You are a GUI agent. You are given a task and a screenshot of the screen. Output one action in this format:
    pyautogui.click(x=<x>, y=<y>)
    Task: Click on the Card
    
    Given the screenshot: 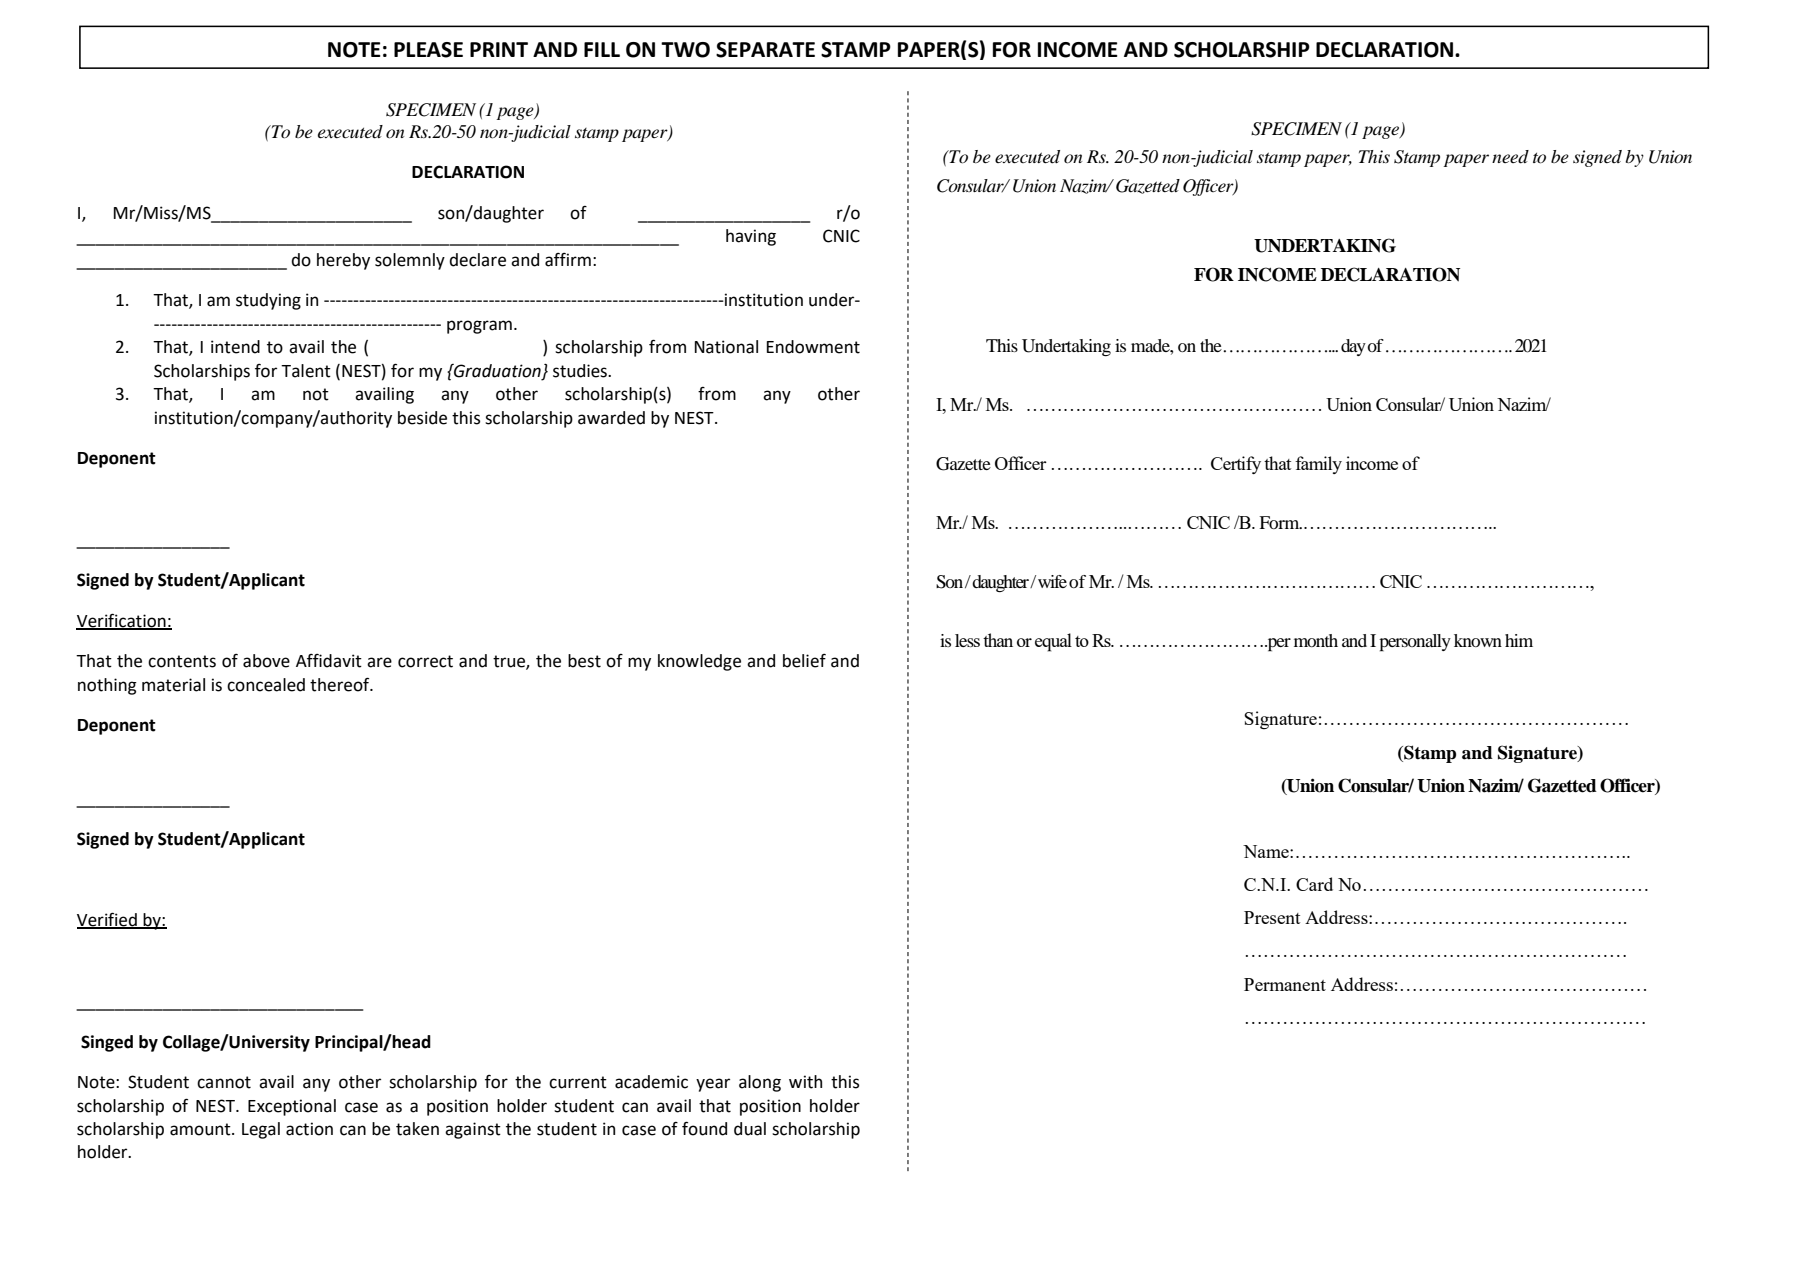 What is the action you would take?
    pyautogui.click(x=1314, y=884)
